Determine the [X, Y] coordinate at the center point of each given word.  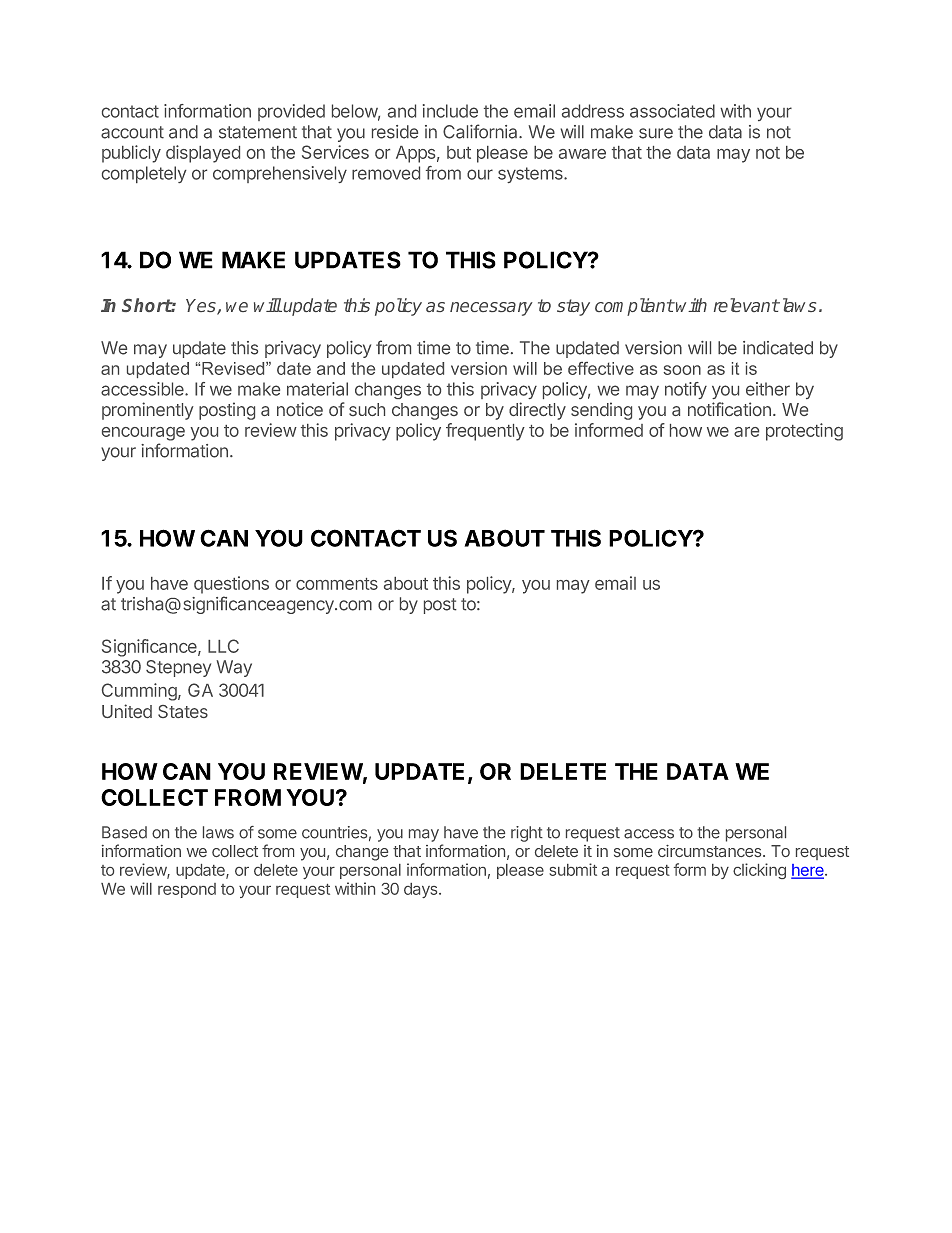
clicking [759, 871]
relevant [746, 305]
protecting [804, 432]
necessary [491, 309]
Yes [202, 307]
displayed [203, 154]
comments [337, 584]
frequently [485, 432]
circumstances [711, 851]
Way [234, 668]
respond [187, 890]
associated [672, 111]
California [481, 131]
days [422, 890]
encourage [143, 434]
